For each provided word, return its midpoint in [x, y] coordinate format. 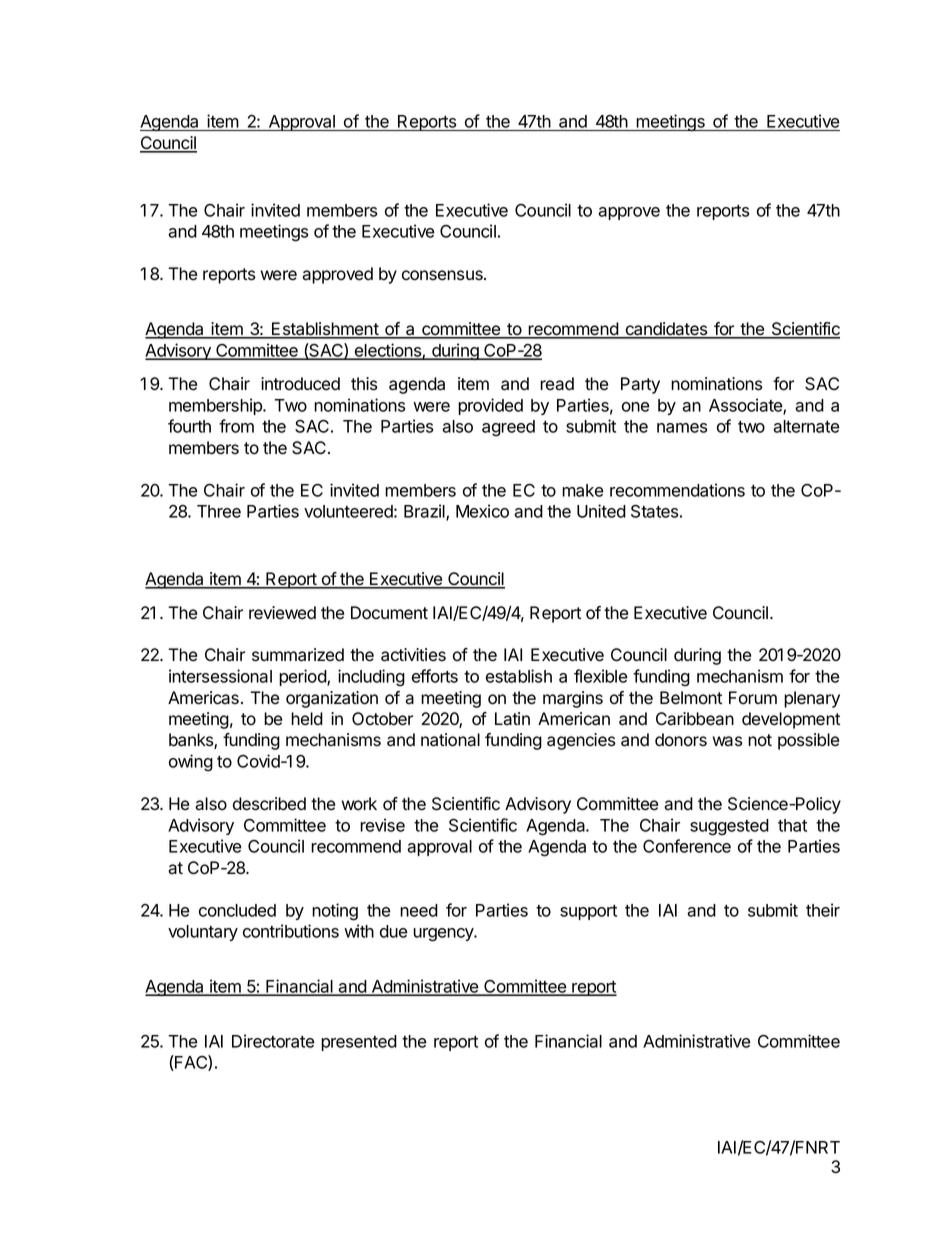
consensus [443, 275]
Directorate [273, 1041]
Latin [512, 719]
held [307, 719]
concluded [237, 910]
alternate [806, 426]
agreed [508, 428]
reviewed [282, 613]
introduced [300, 384]
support [588, 912]
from [236, 426]
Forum [753, 698]
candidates [666, 330]
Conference [687, 846]
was [727, 741]
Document [389, 613]
